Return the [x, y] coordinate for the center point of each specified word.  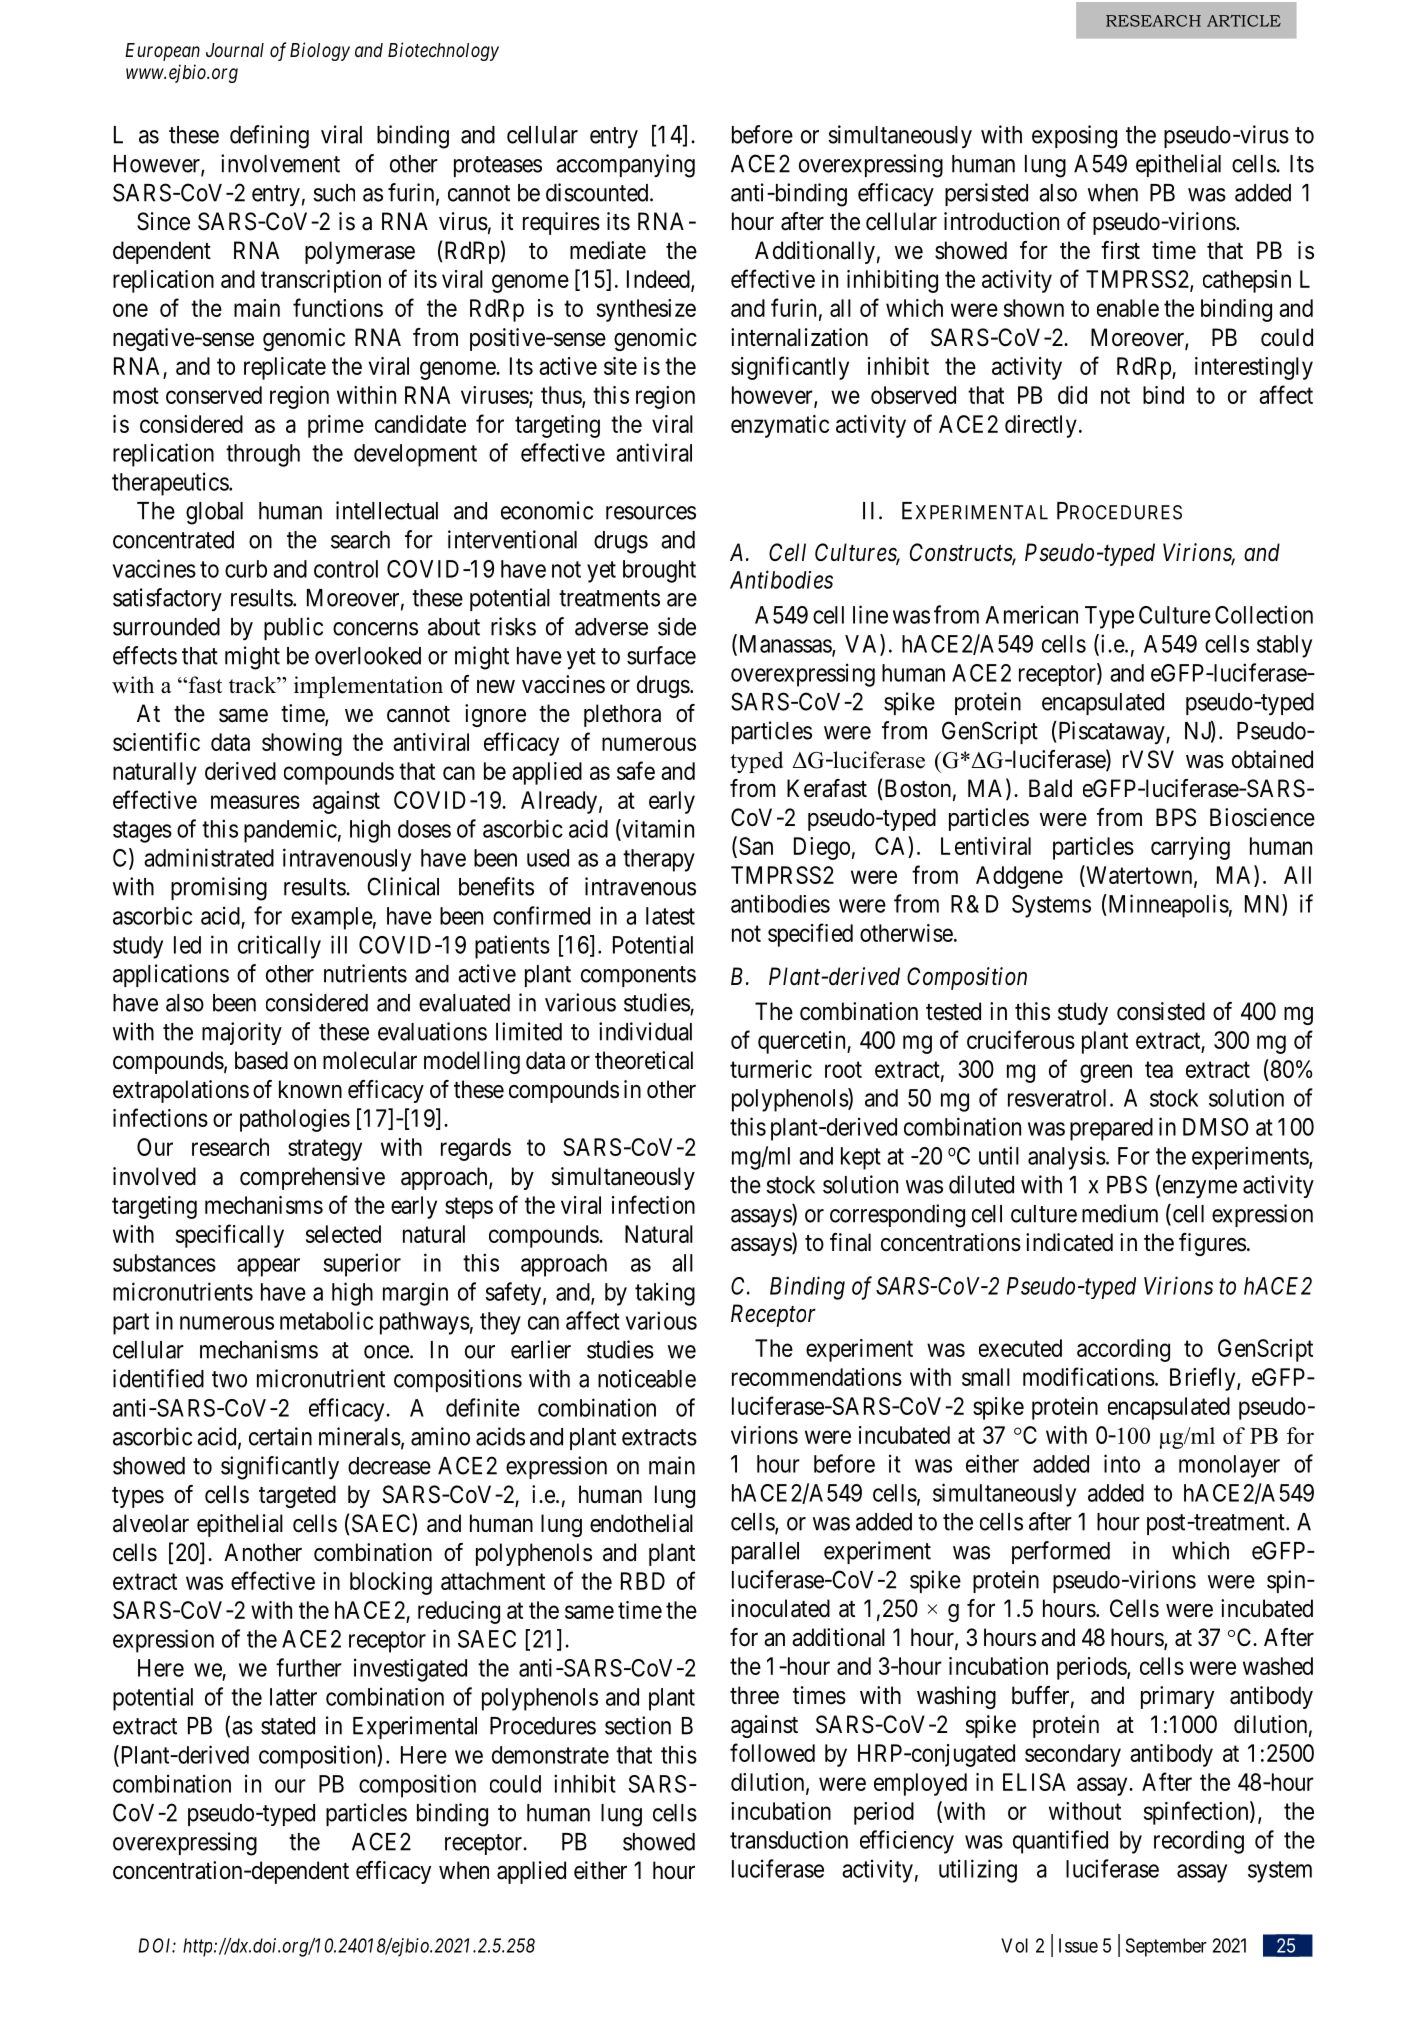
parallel [765, 1553]
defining [269, 137]
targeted [297, 1496]
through [263, 455]
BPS [1176, 817]
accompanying [625, 166]
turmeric [771, 1069]
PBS [1127, 1184]
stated [288, 1726]
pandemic [290, 831]
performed [1061, 1552]
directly [1041, 426]
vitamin [657, 829]
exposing [1074, 137]
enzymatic [780, 426]
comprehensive [312, 1178]
